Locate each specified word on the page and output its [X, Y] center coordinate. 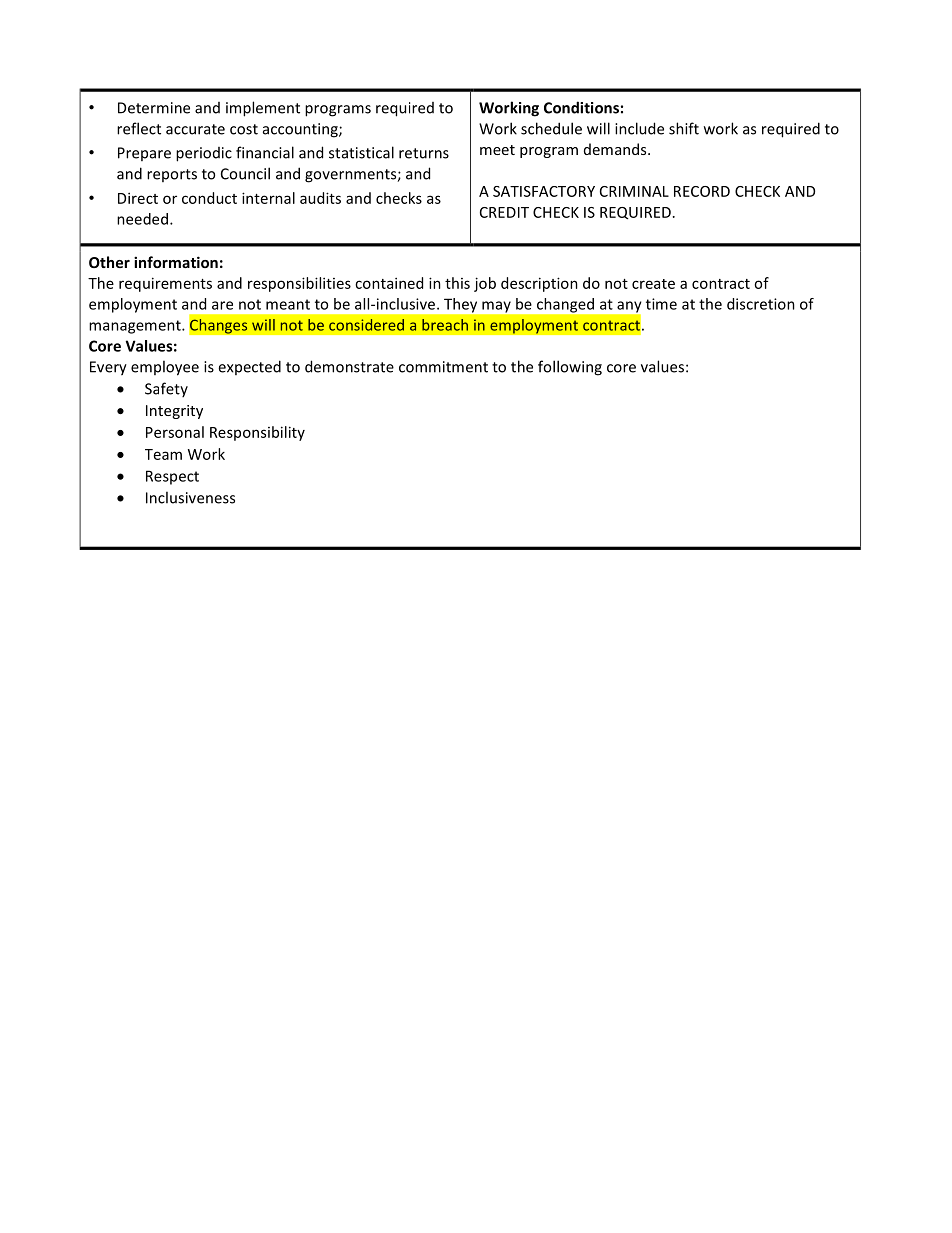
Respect [172, 477]
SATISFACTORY [544, 191]
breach [445, 325]
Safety [166, 389]
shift [684, 128]
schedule [551, 128]
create [653, 284]
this [457, 283]
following [570, 368]
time [661, 304]
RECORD [702, 191]
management [136, 327]
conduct [209, 198]
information [176, 262]
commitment [443, 367]
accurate [195, 129]
